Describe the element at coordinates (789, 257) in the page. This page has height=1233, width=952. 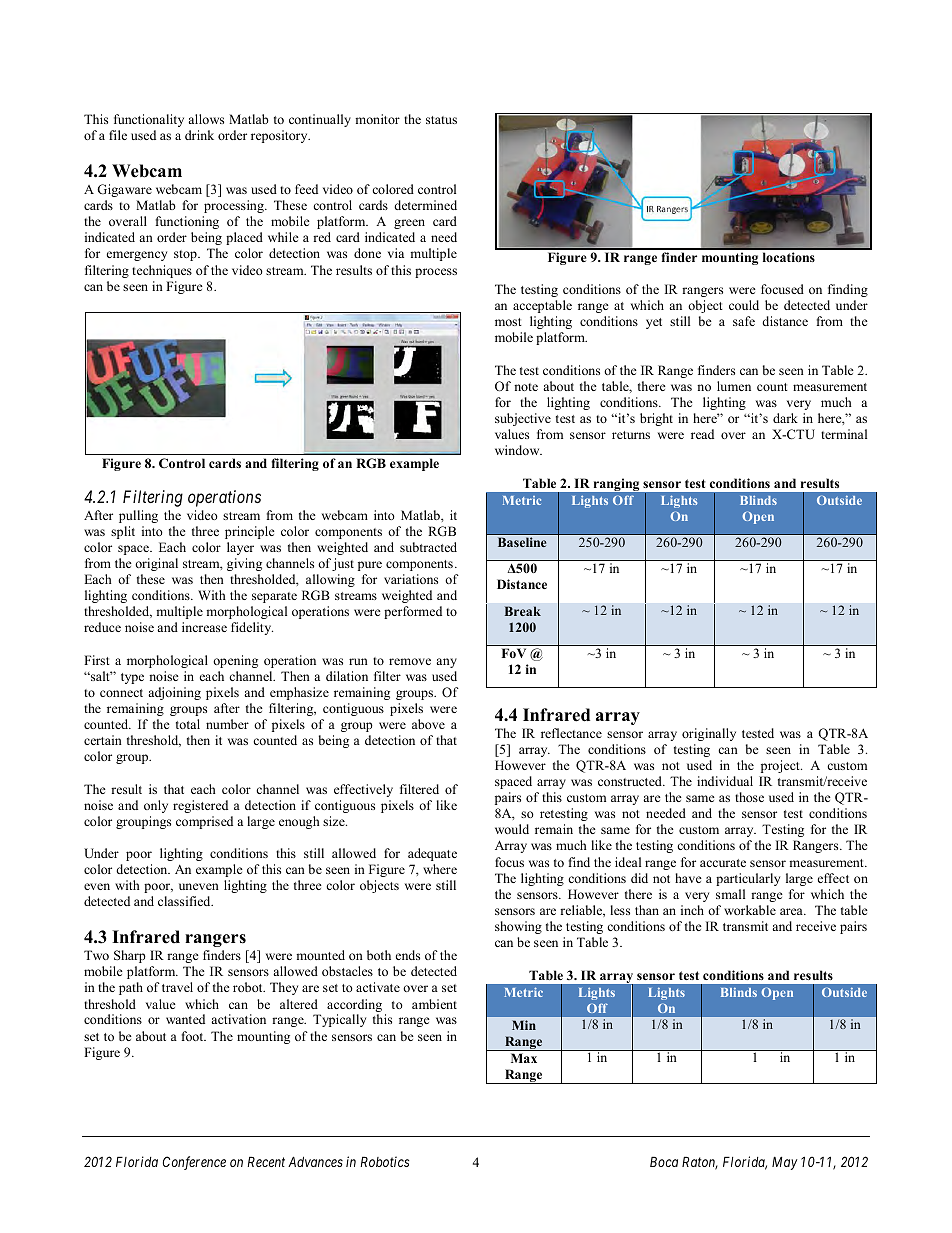
I see `locations` at that location.
